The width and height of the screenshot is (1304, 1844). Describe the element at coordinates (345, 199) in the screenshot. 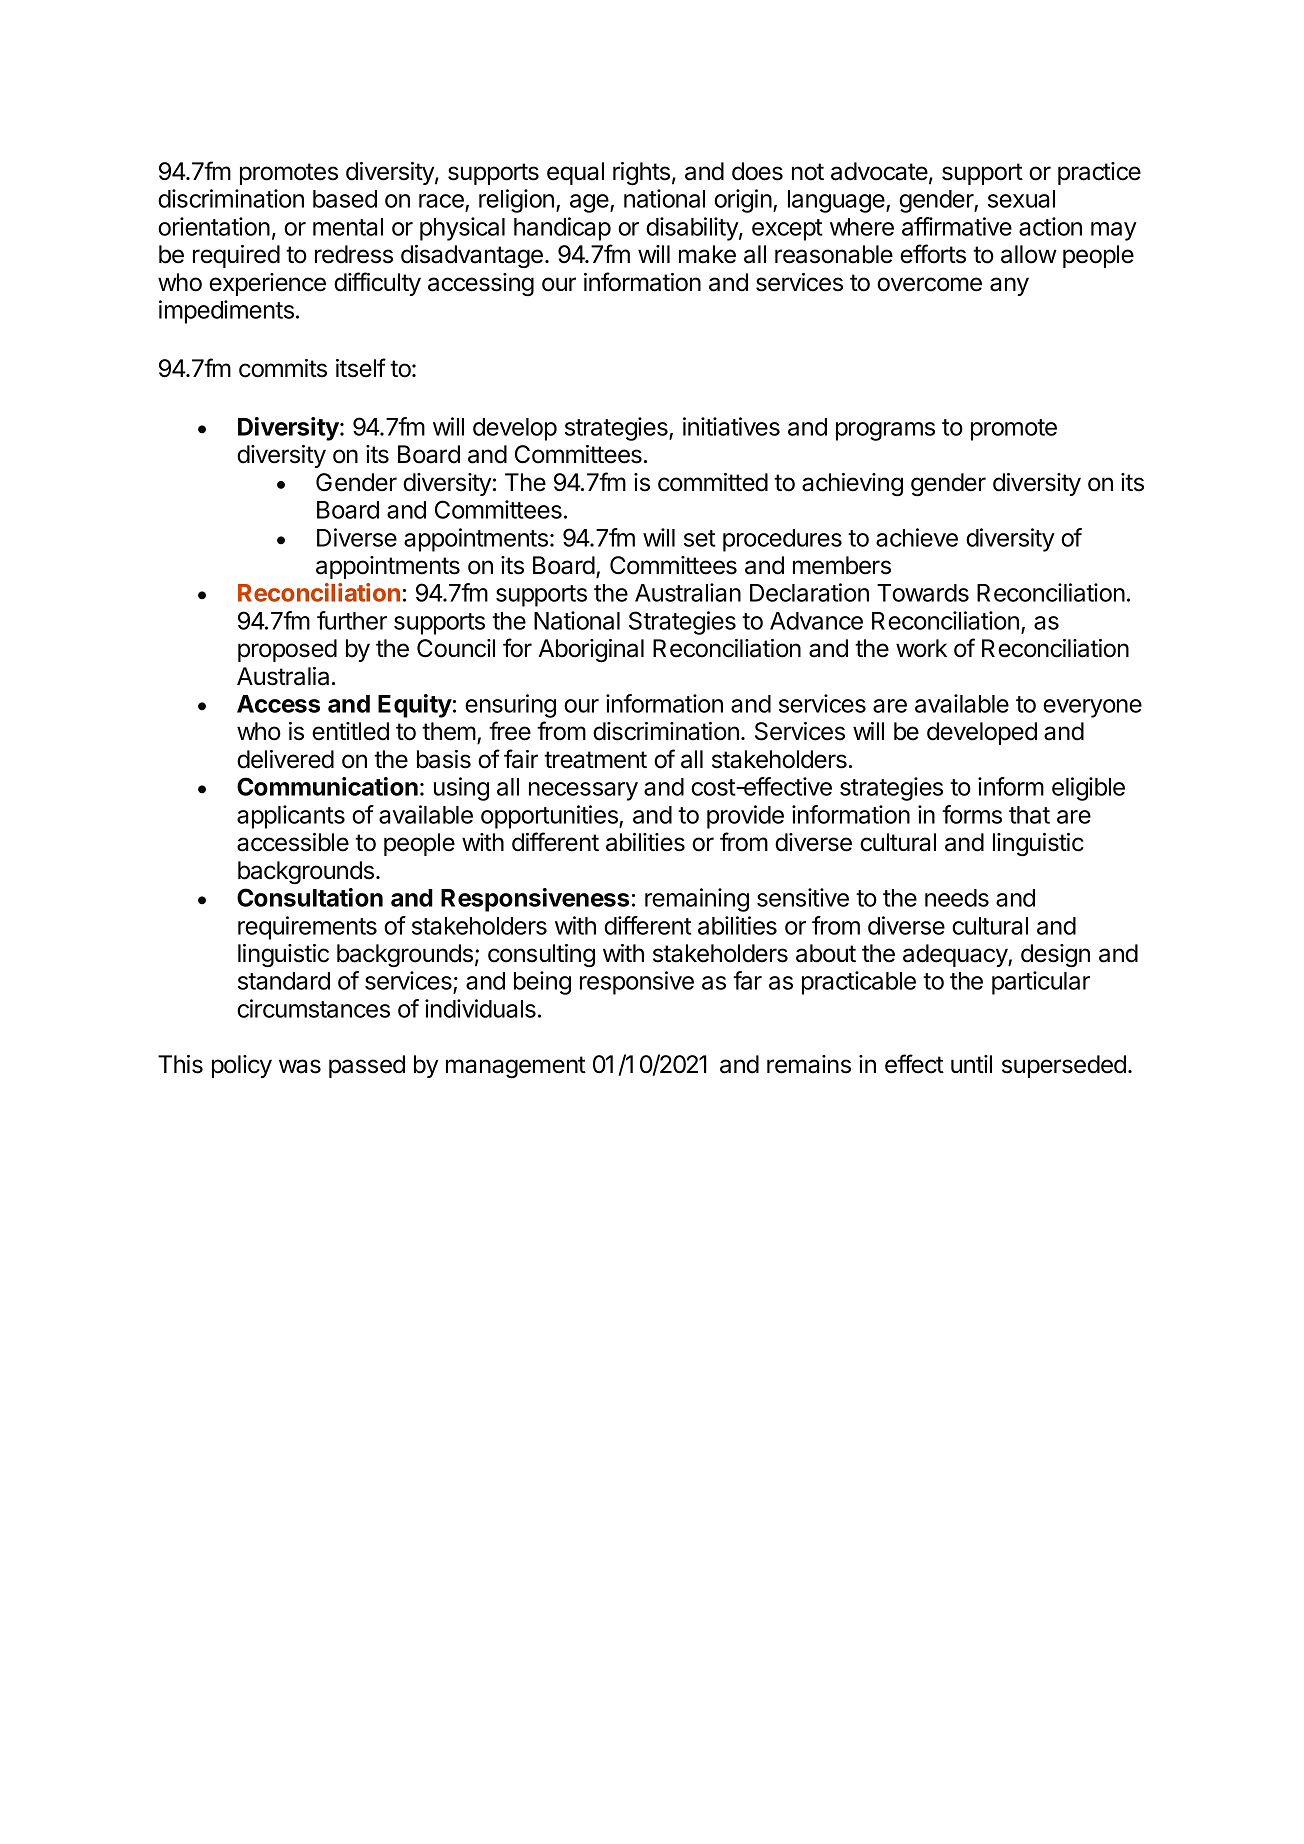

I see `based` at that location.
